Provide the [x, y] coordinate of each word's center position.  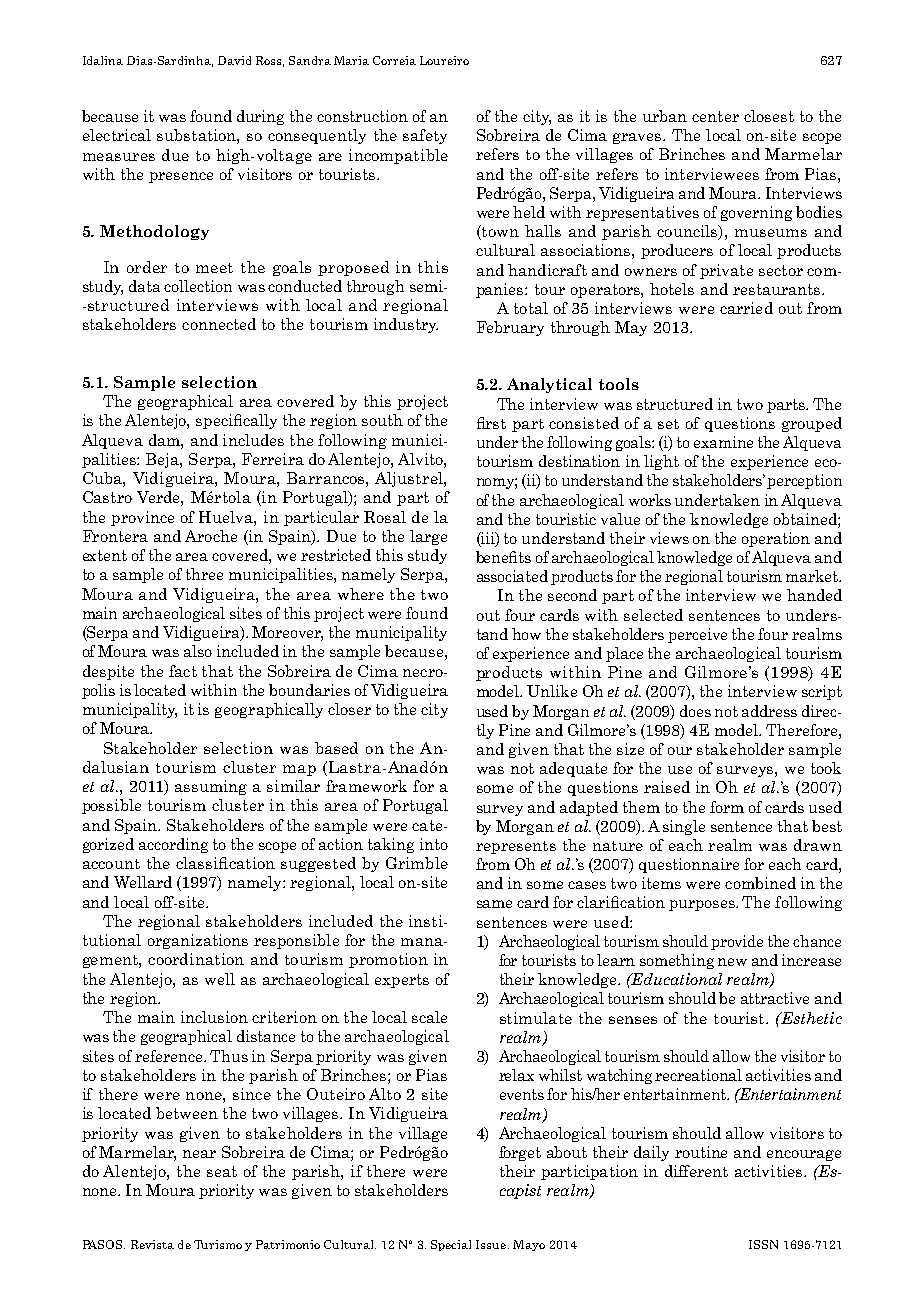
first [491, 423]
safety [425, 136]
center [715, 116]
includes [253, 440]
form [727, 807]
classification [225, 863]
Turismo [218, 1244]
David [234, 60]
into [434, 844]
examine [723, 442]
